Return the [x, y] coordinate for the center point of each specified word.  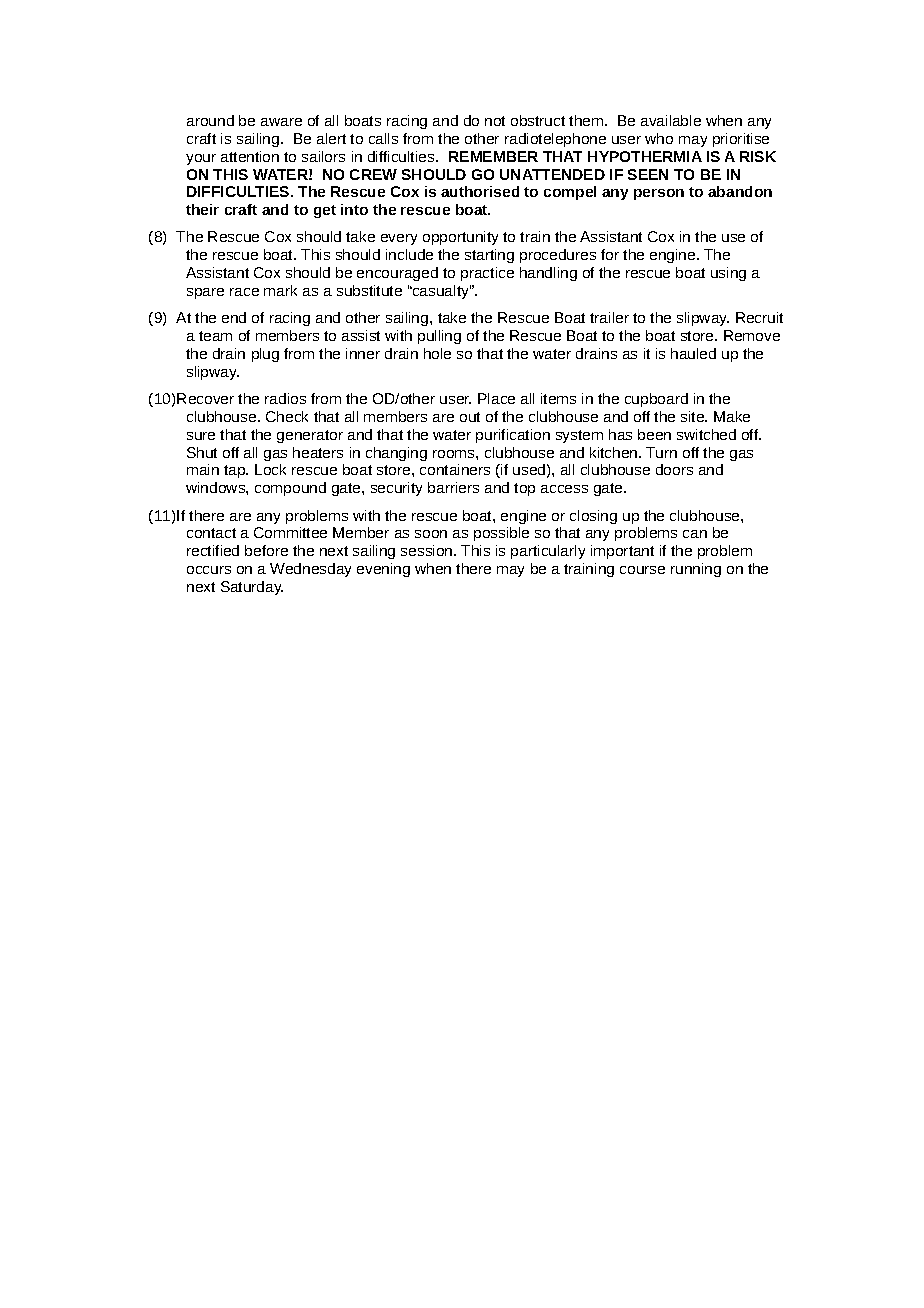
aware [281, 122]
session [428, 550]
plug [265, 355]
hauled [693, 353]
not [495, 121]
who [659, 138]
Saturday [252, 588]
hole [437, 353]
